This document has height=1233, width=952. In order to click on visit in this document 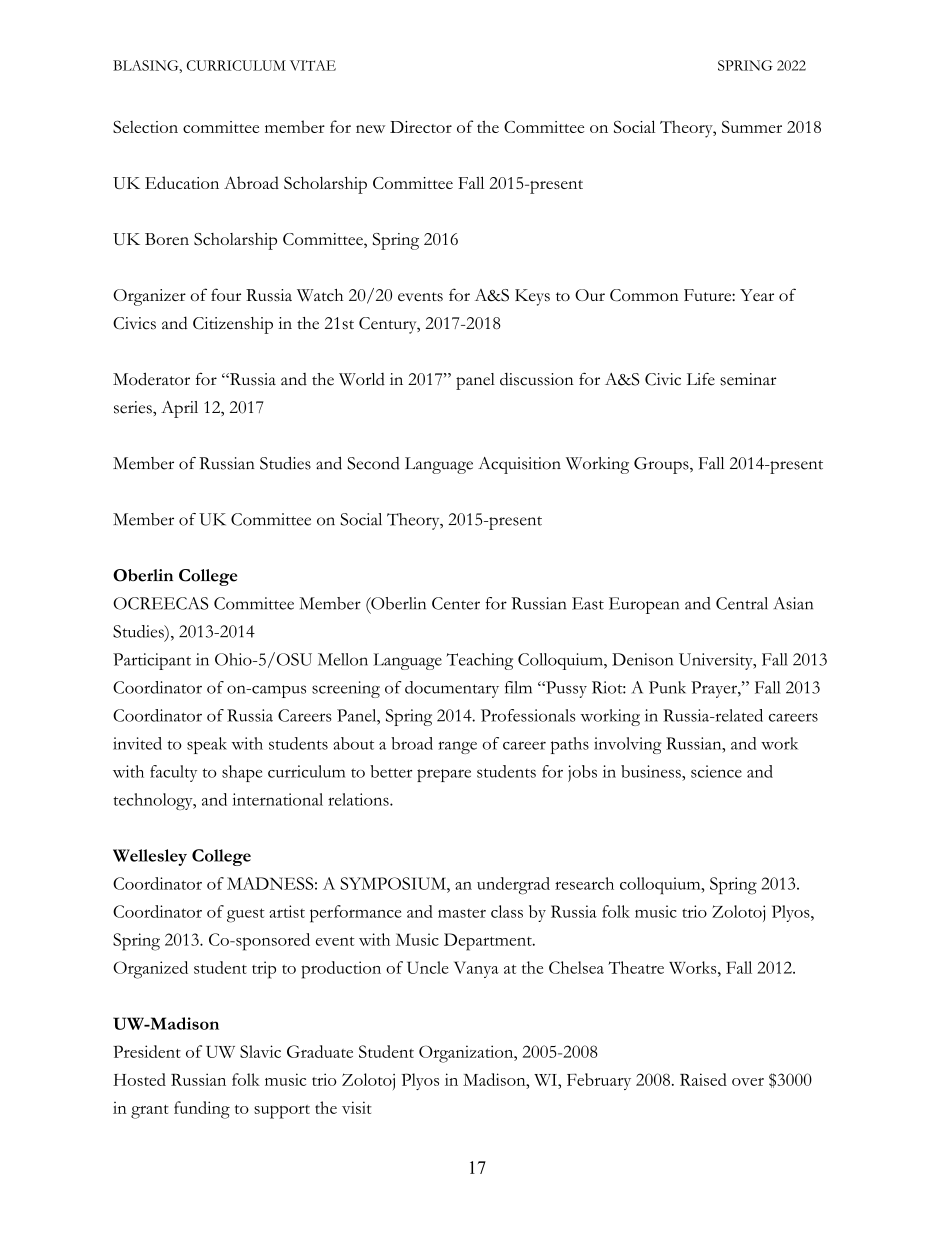, I will do `click(357, 1107)`.
